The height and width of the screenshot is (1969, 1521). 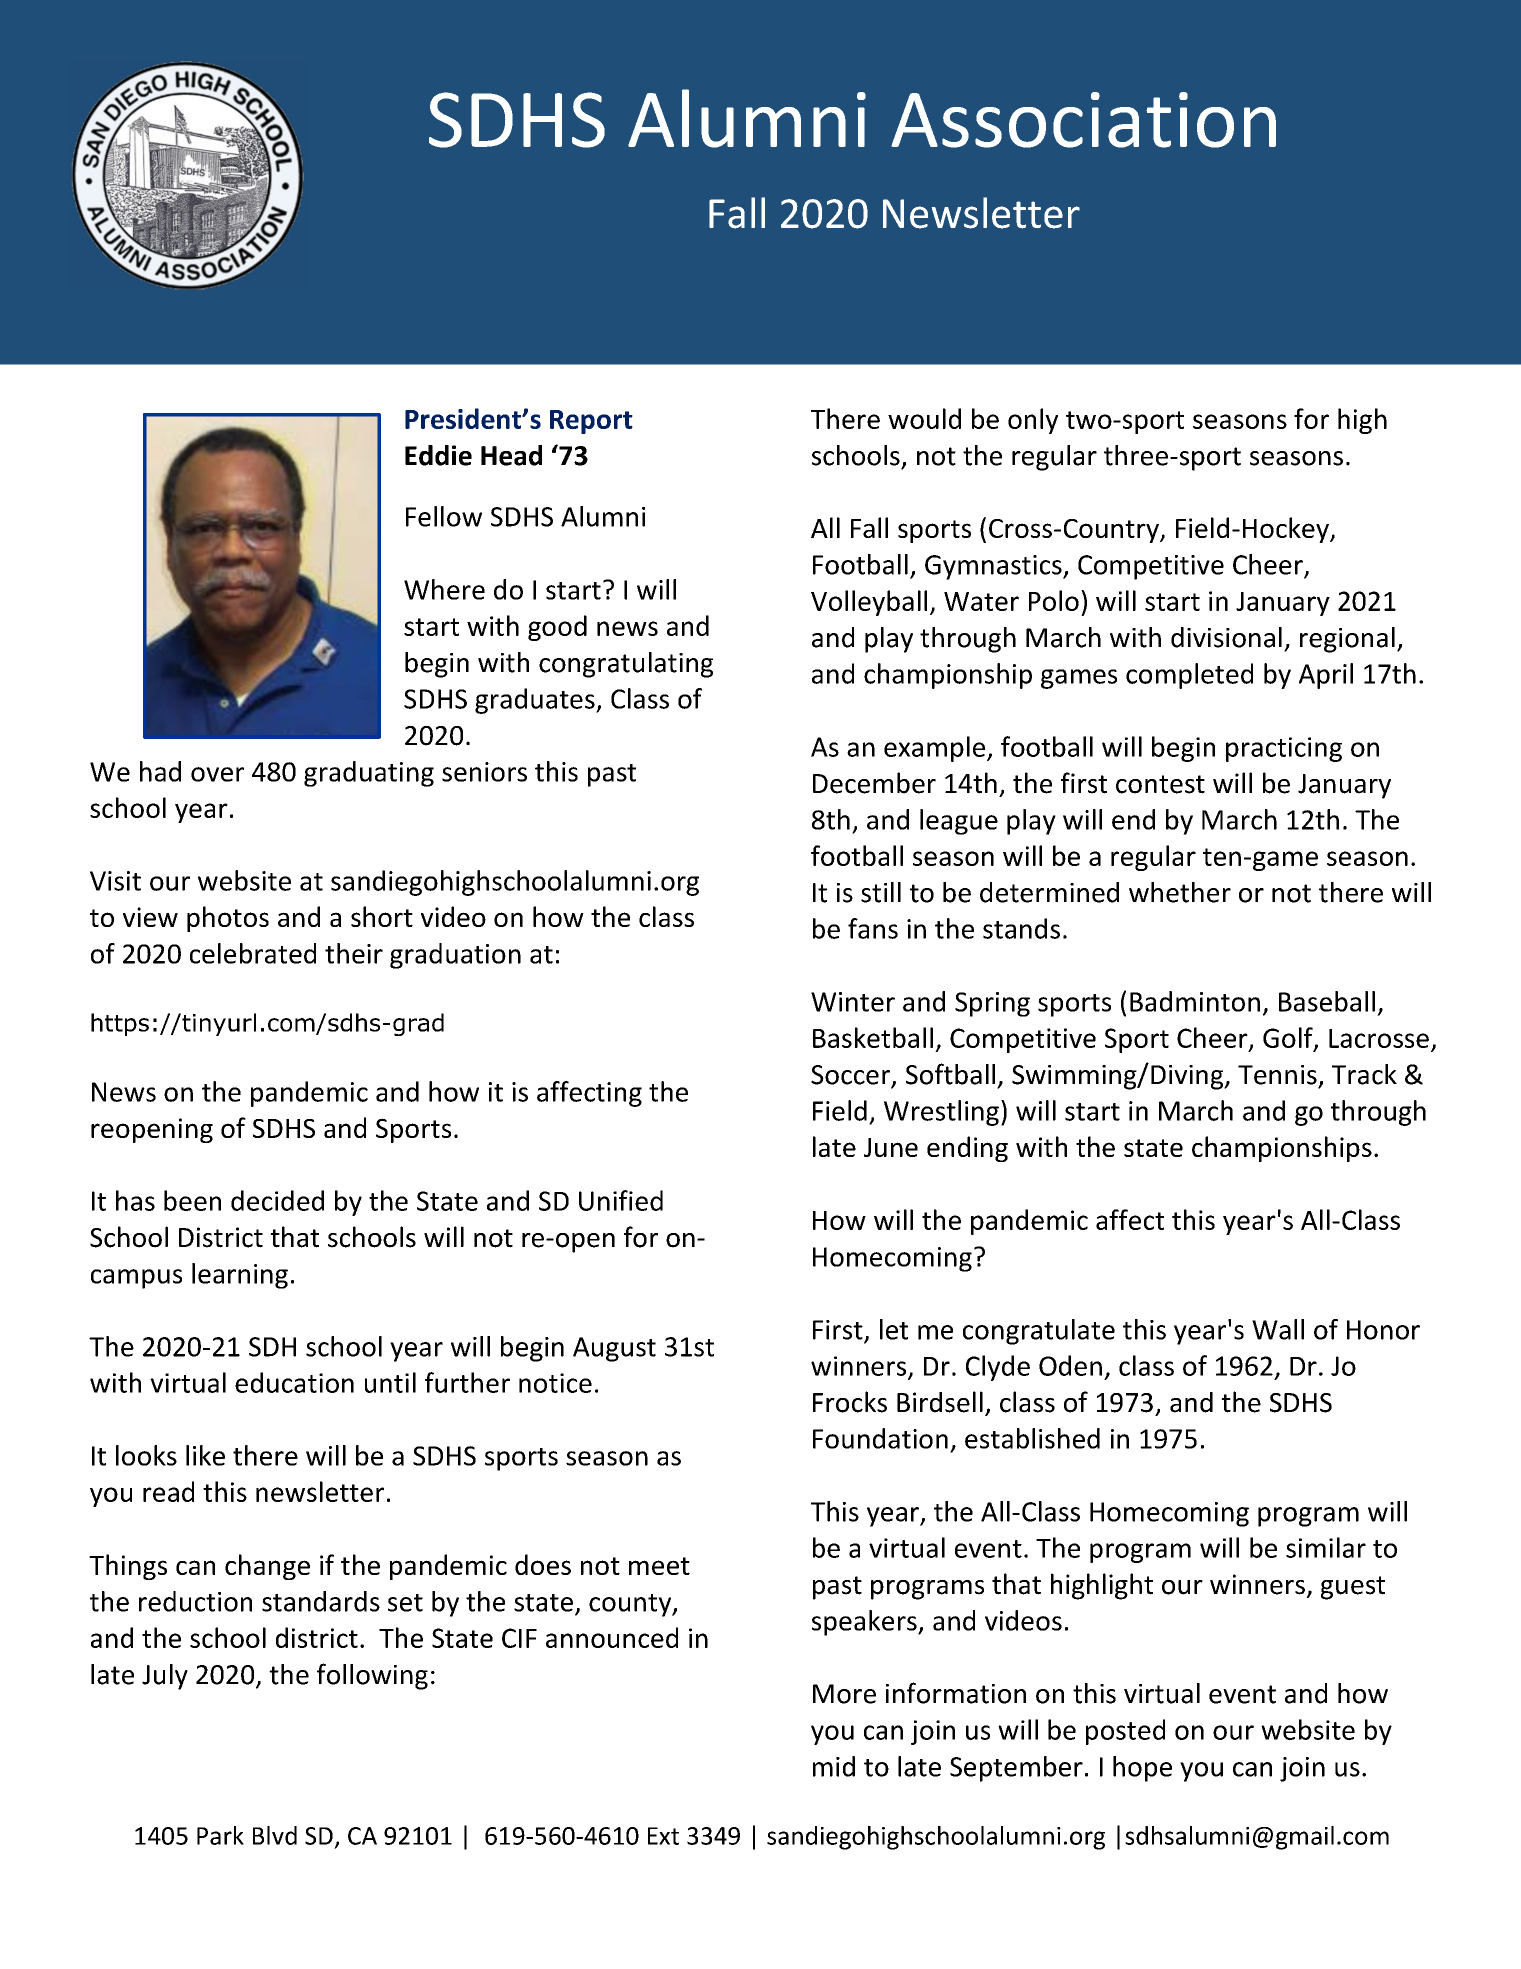 I want to click on Eddie, so click(x=438, y=455).
